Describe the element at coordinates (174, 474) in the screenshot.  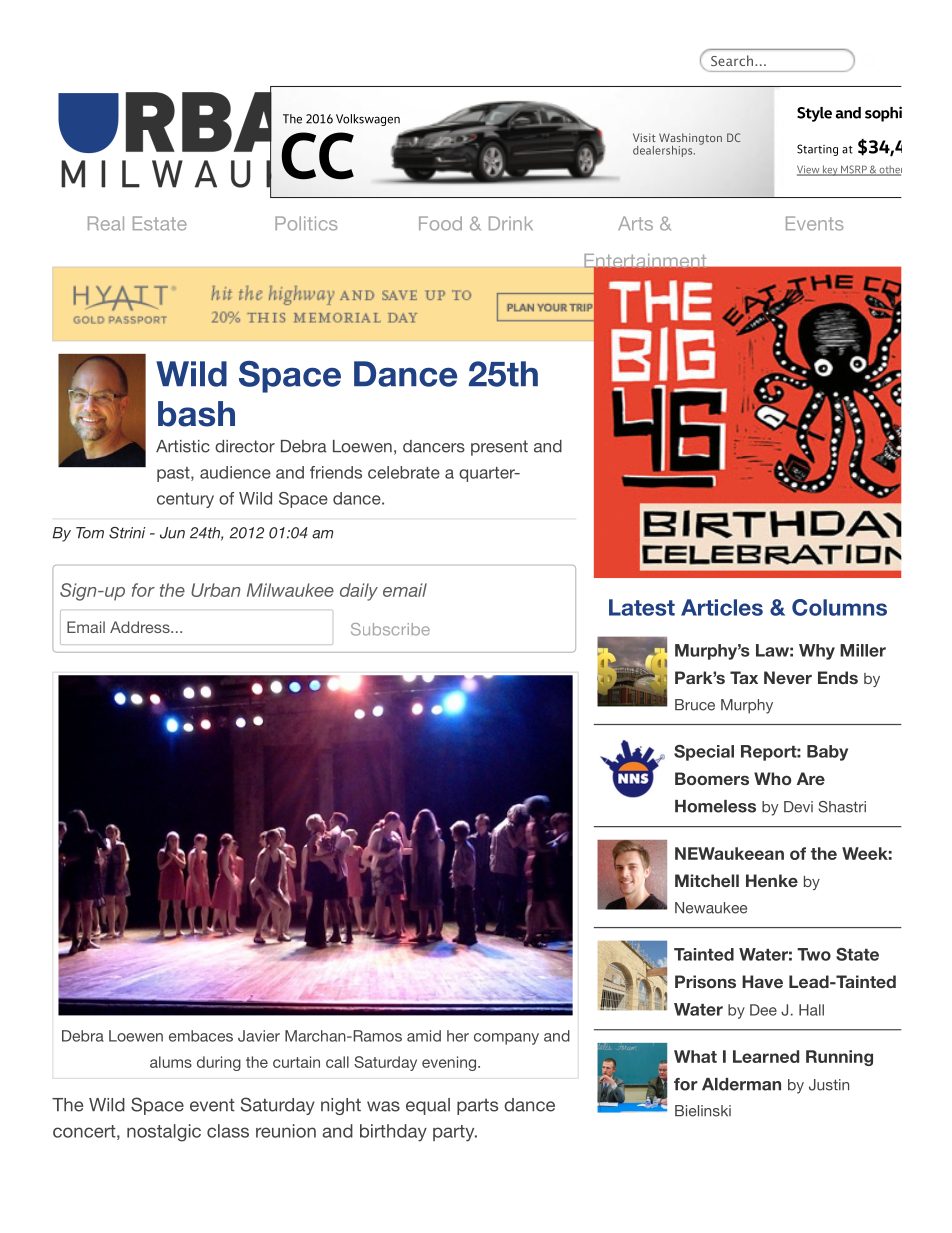
I see `past` at that location.
